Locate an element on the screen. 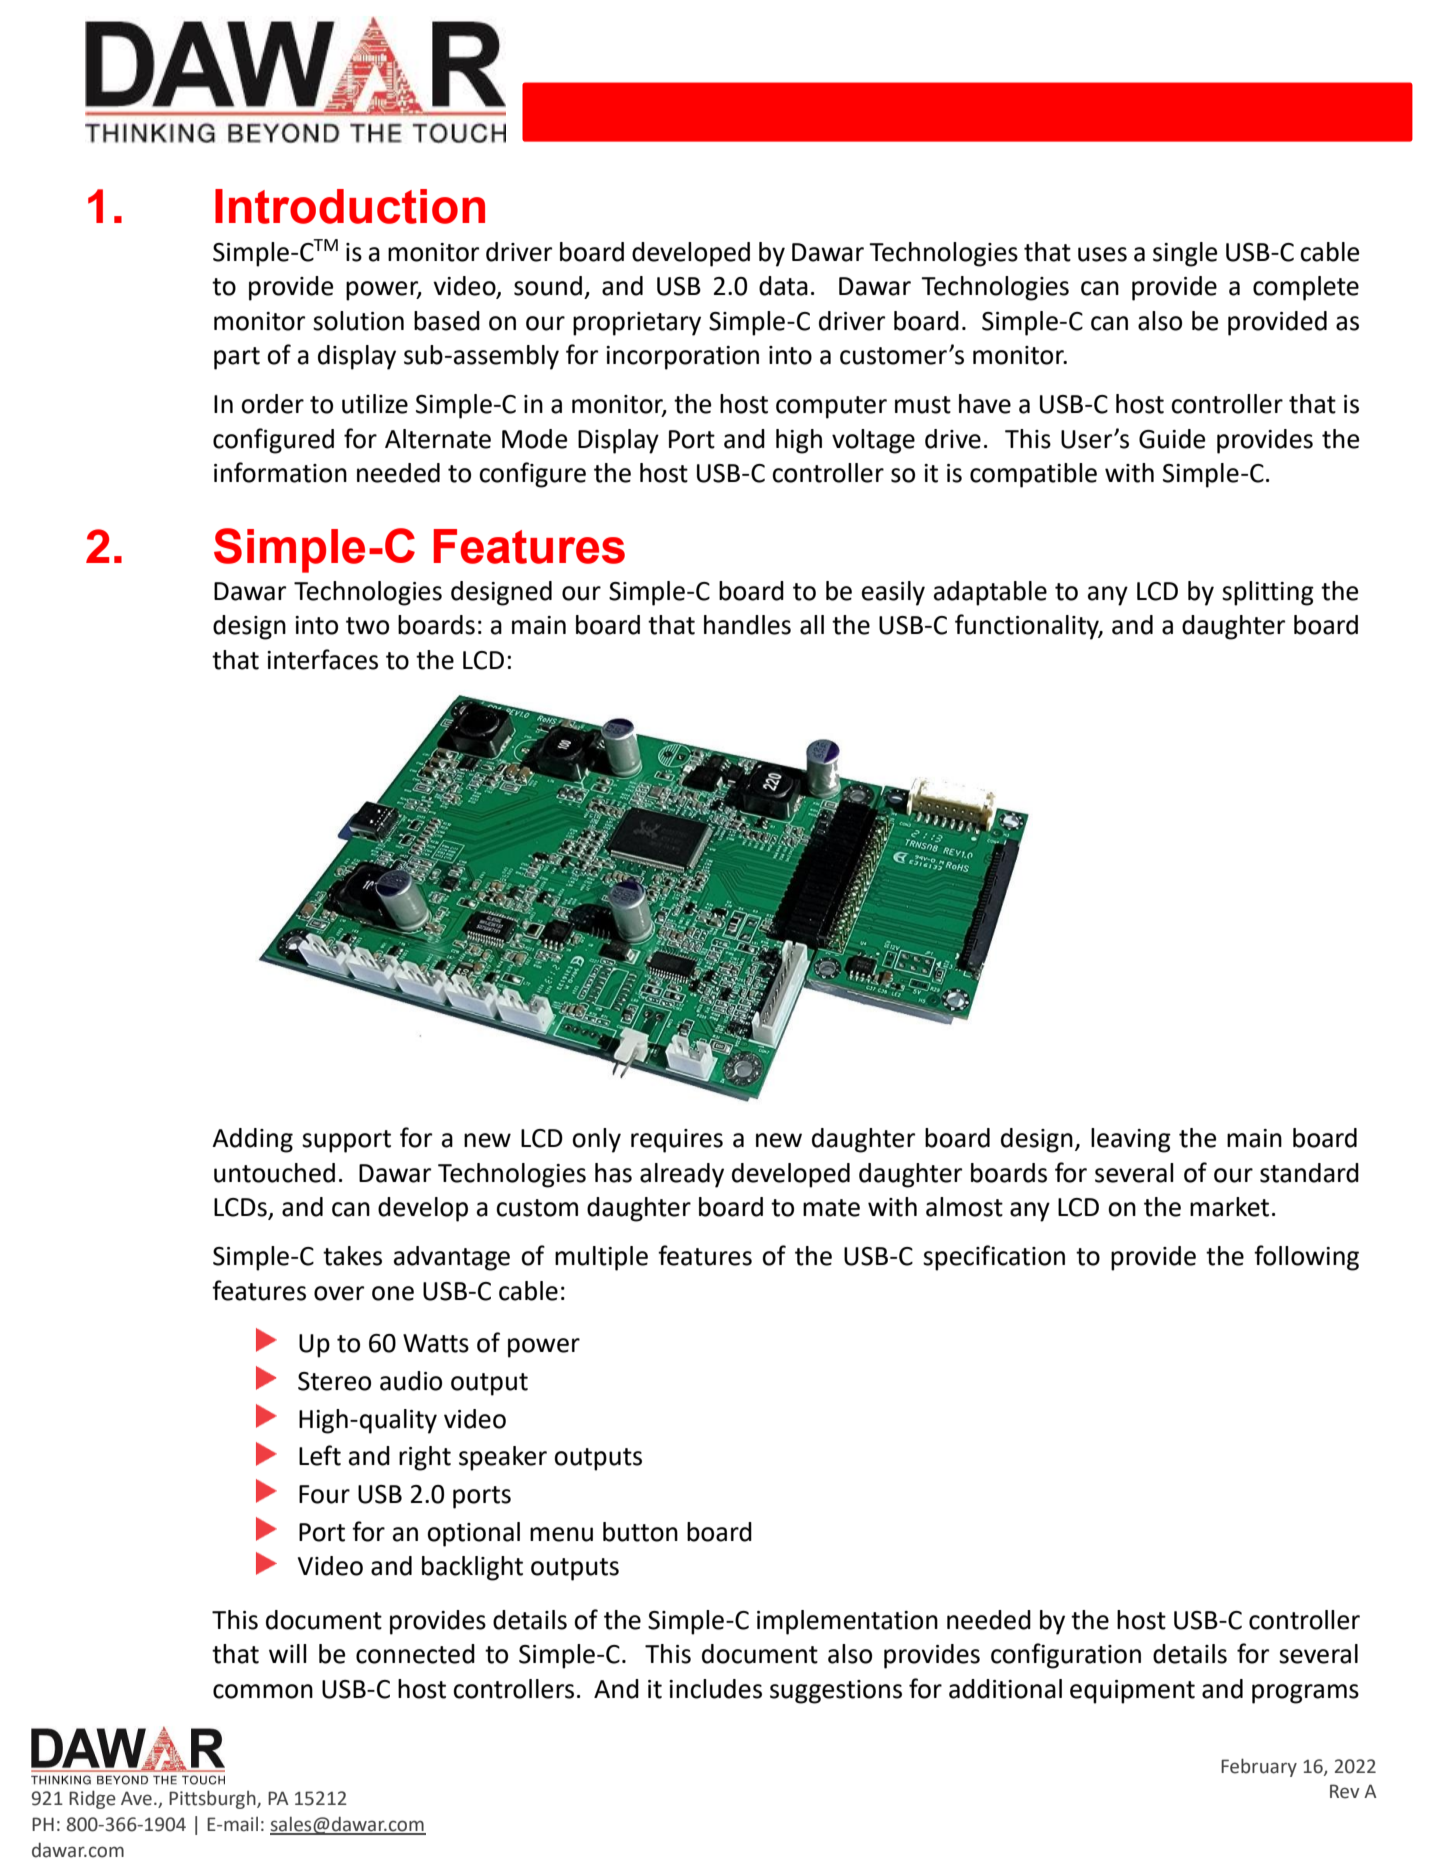 The width and height of the screenshot is (1445, 1871). requires is located at coordinates (677, 1141).
